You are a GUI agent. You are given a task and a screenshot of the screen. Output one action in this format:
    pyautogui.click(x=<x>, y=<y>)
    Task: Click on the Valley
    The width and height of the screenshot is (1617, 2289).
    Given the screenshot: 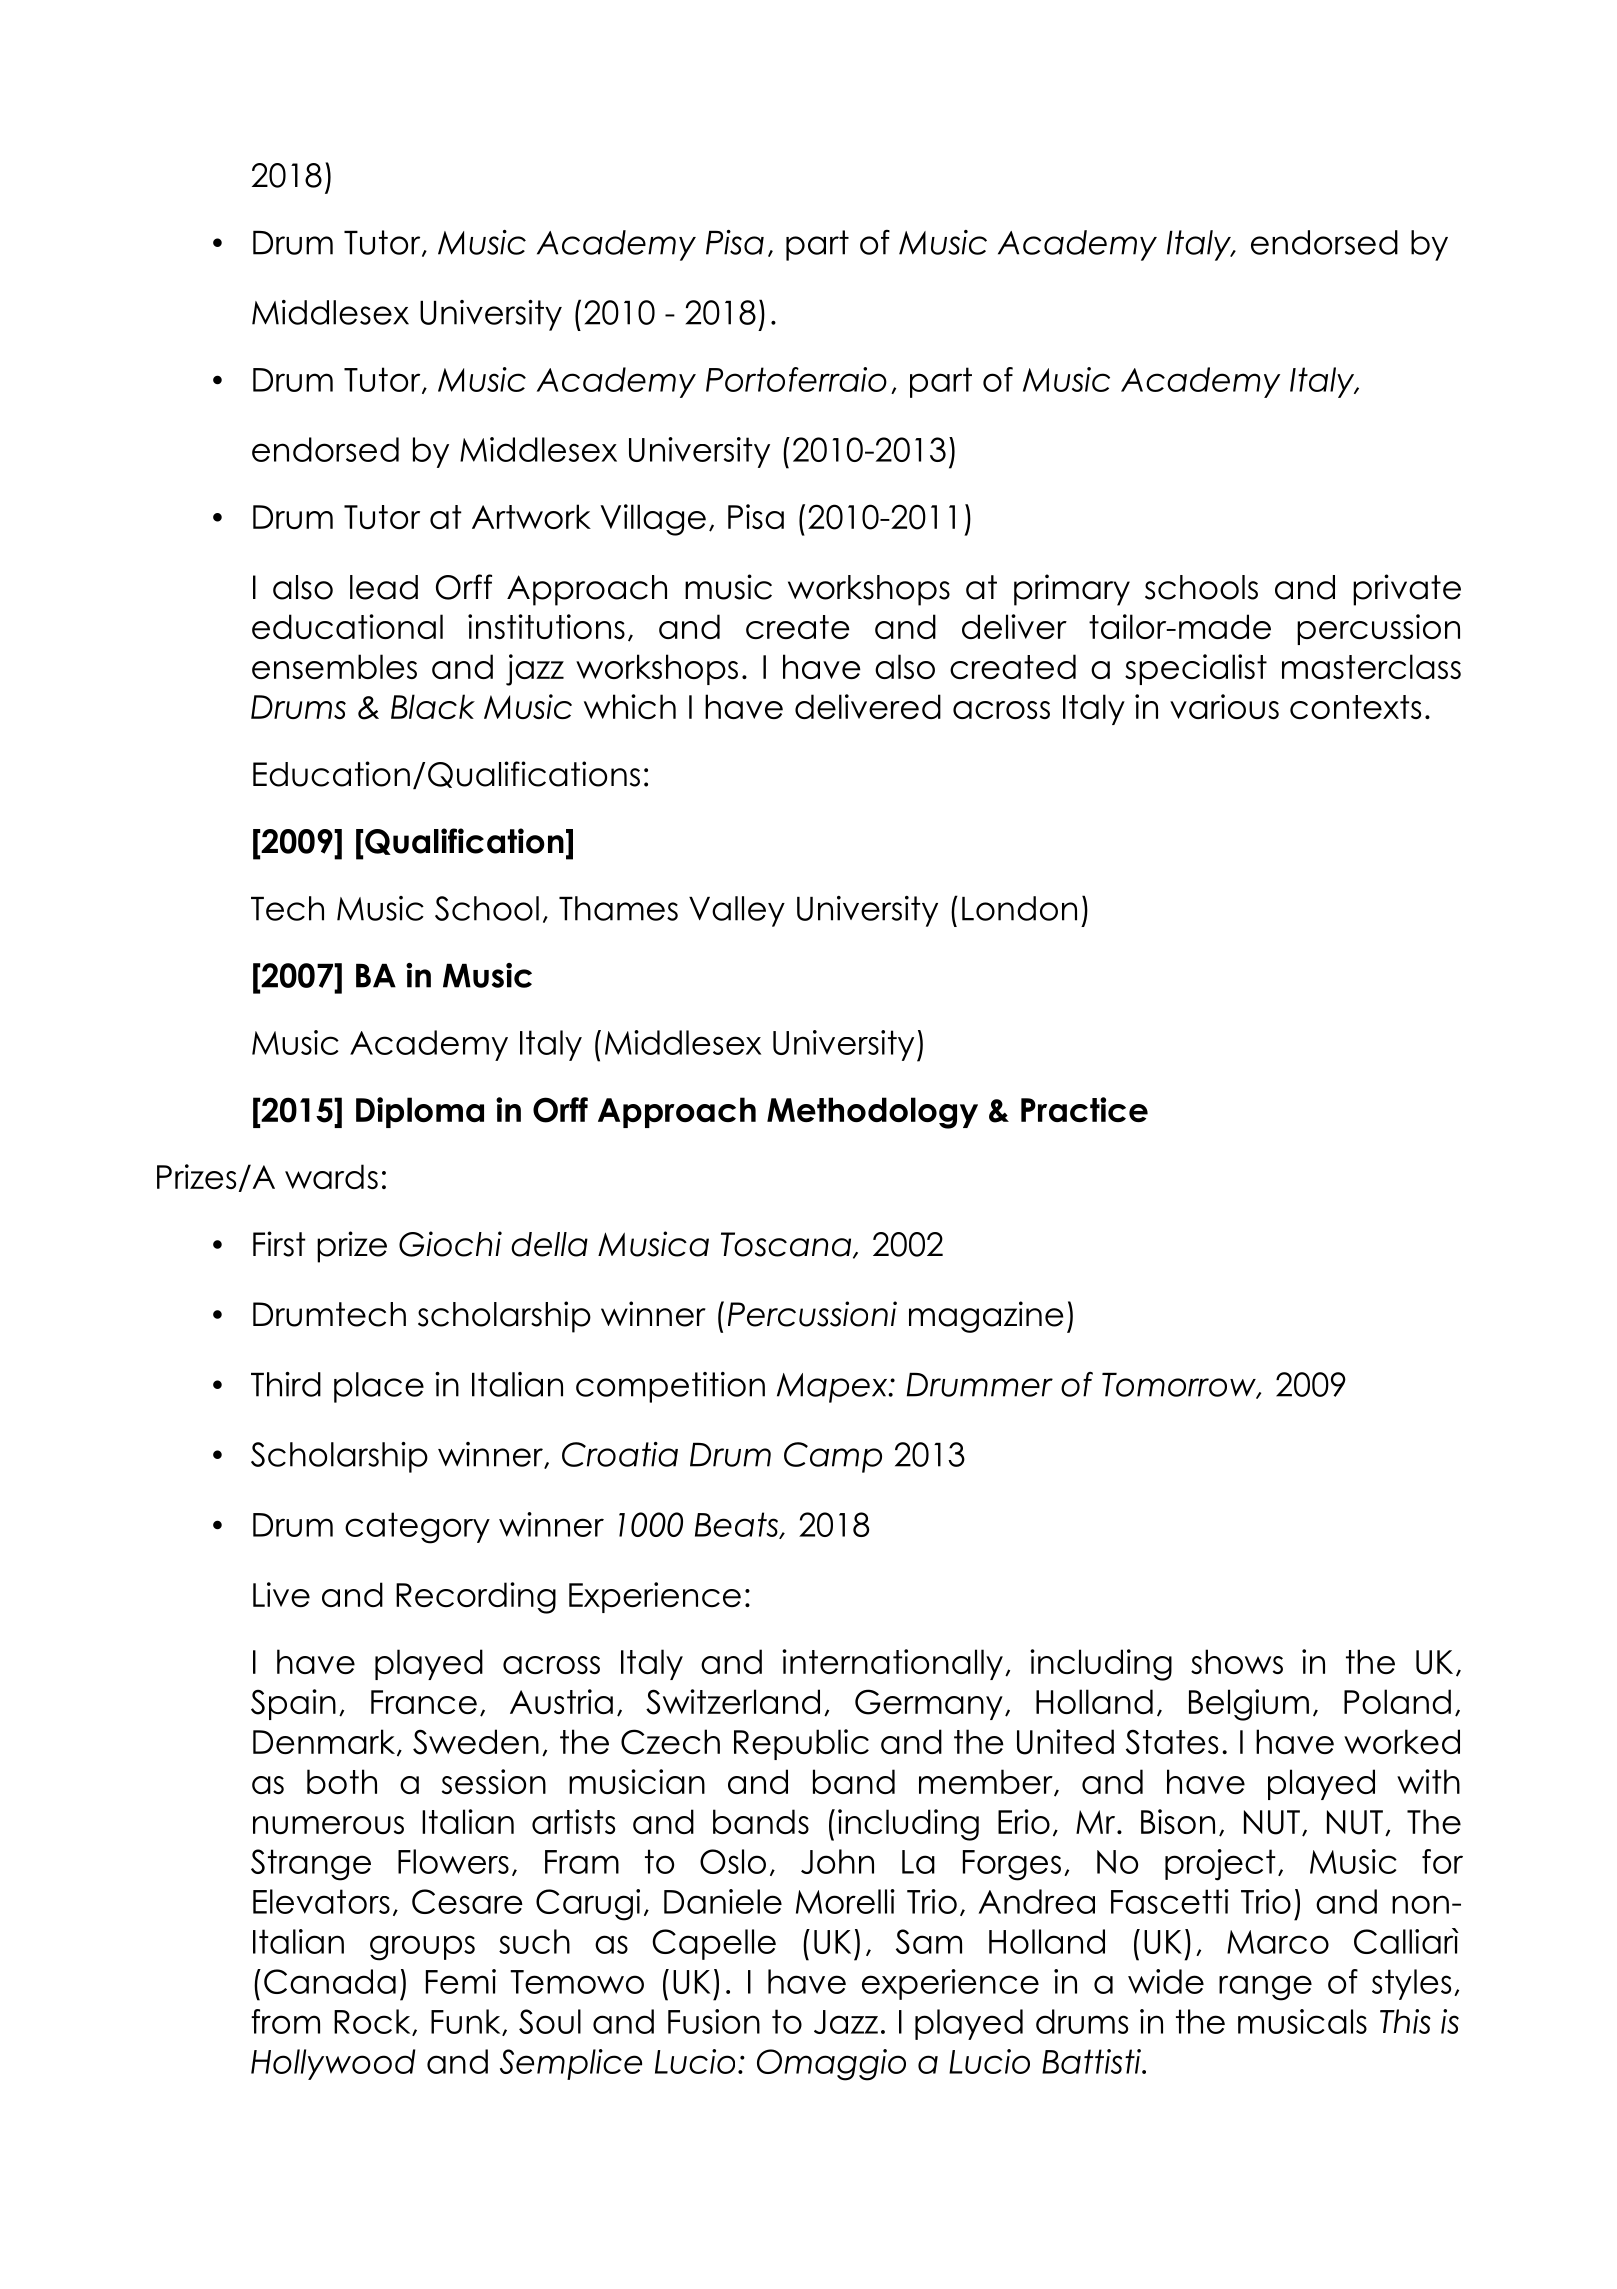 What is the action you would take?
    pyautogui.click(x=737, y=911)
